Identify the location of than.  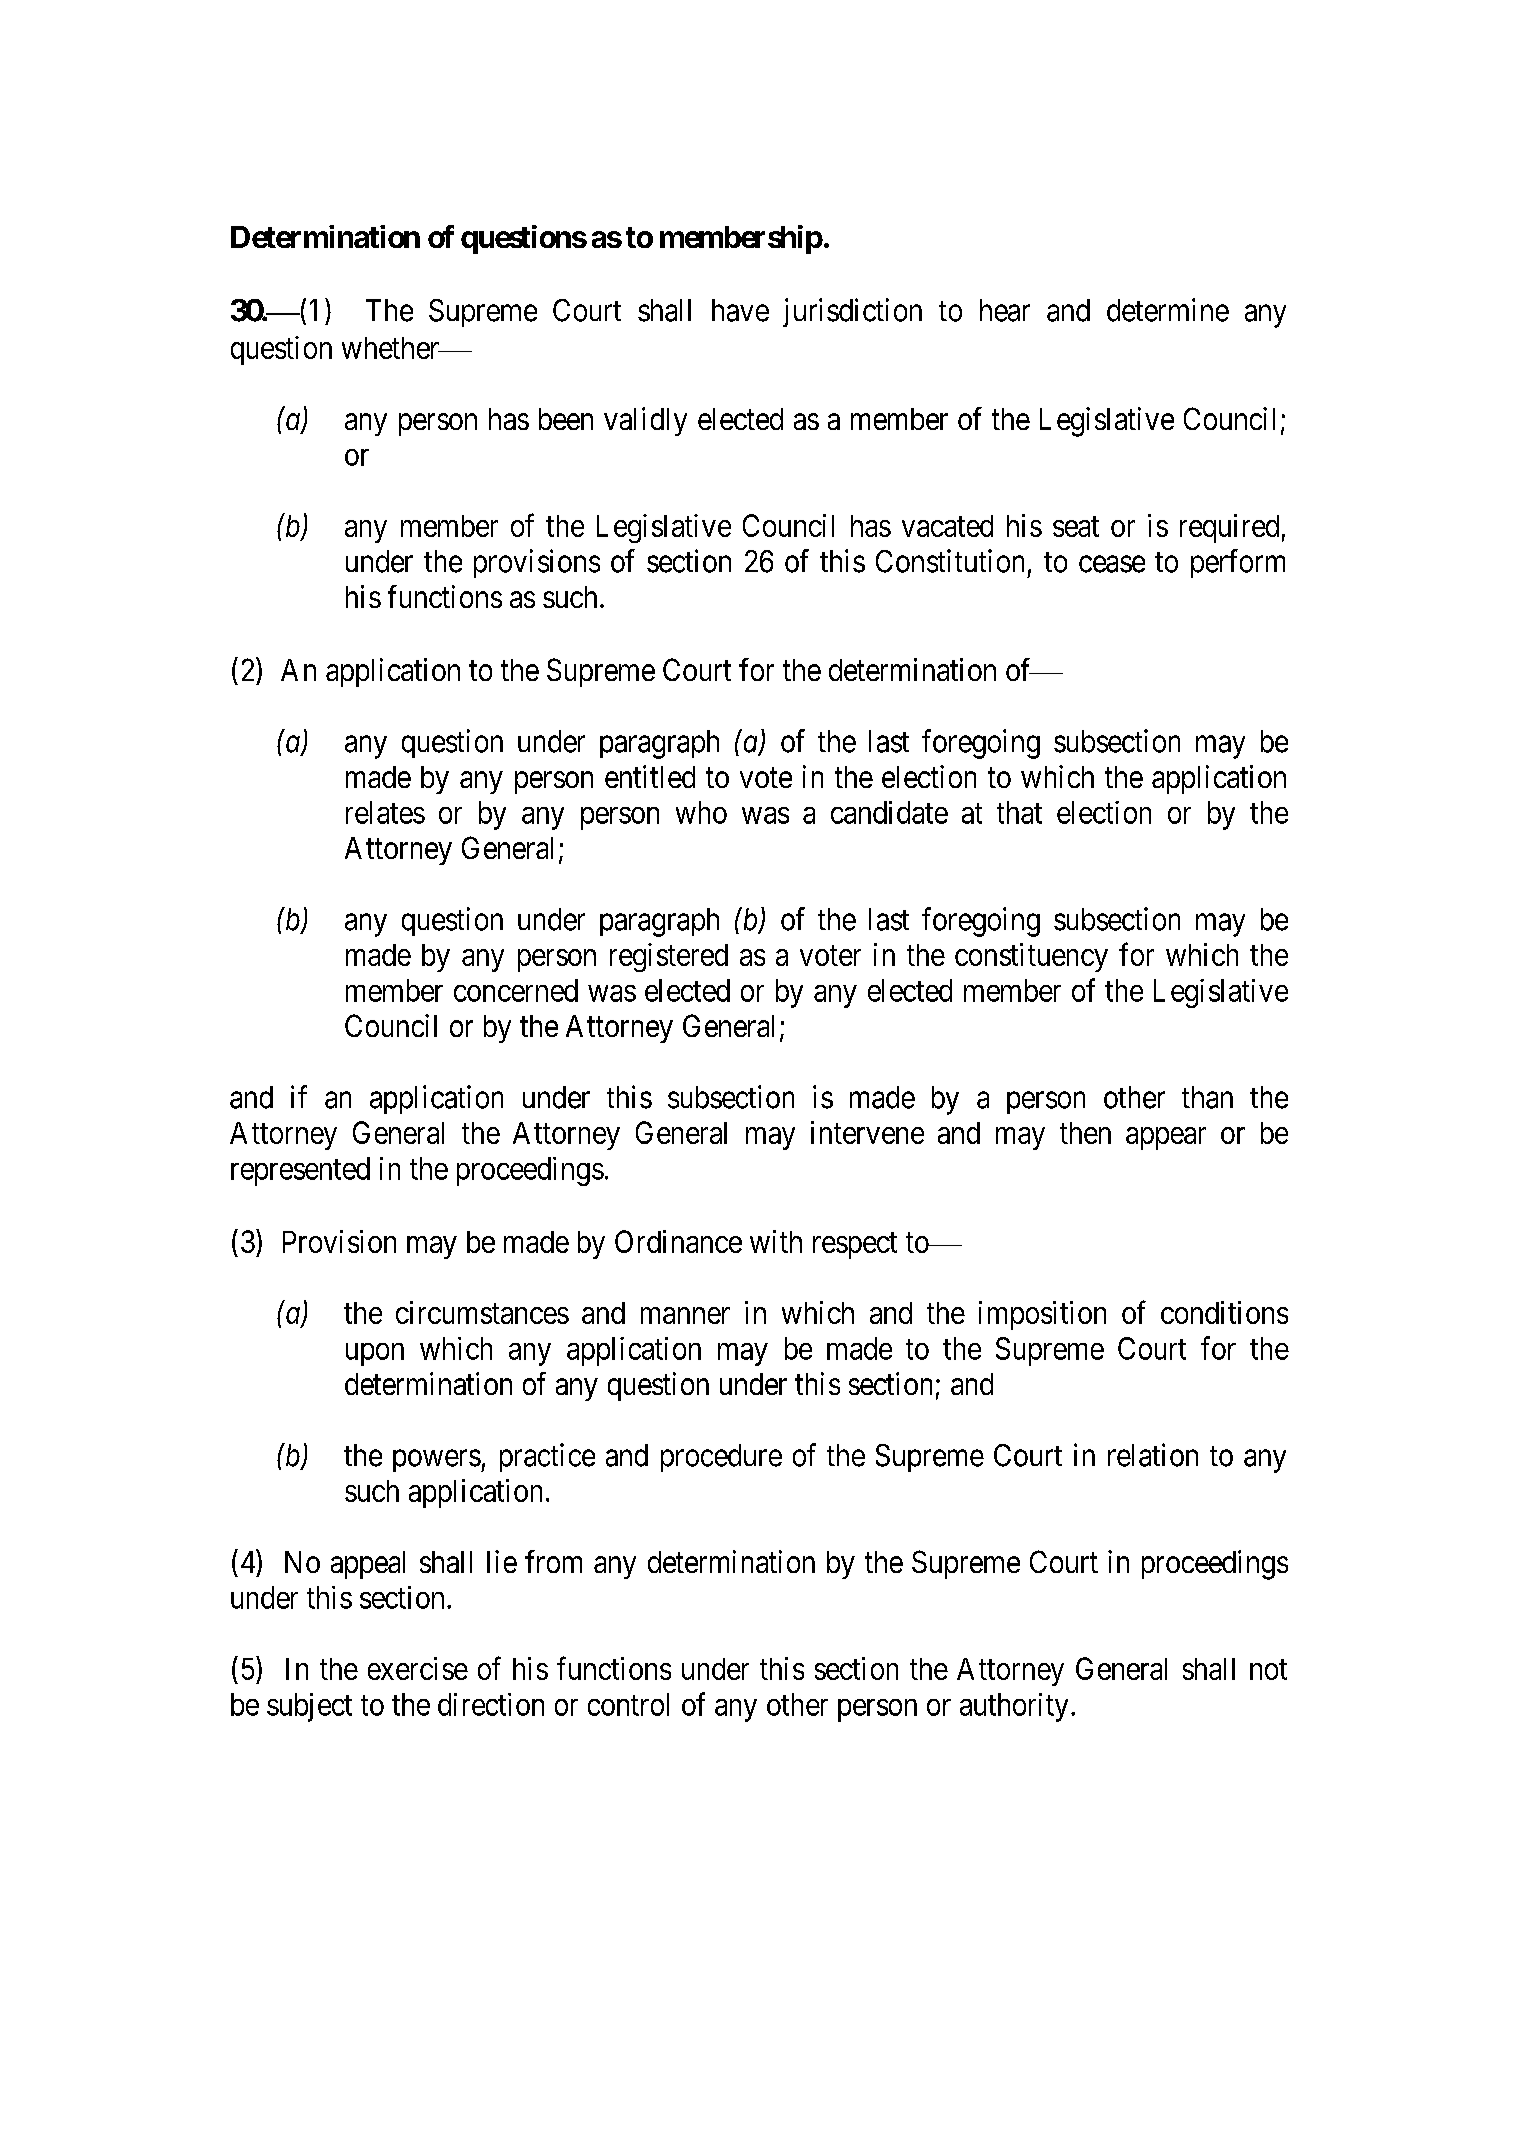
(1207, 1097).
